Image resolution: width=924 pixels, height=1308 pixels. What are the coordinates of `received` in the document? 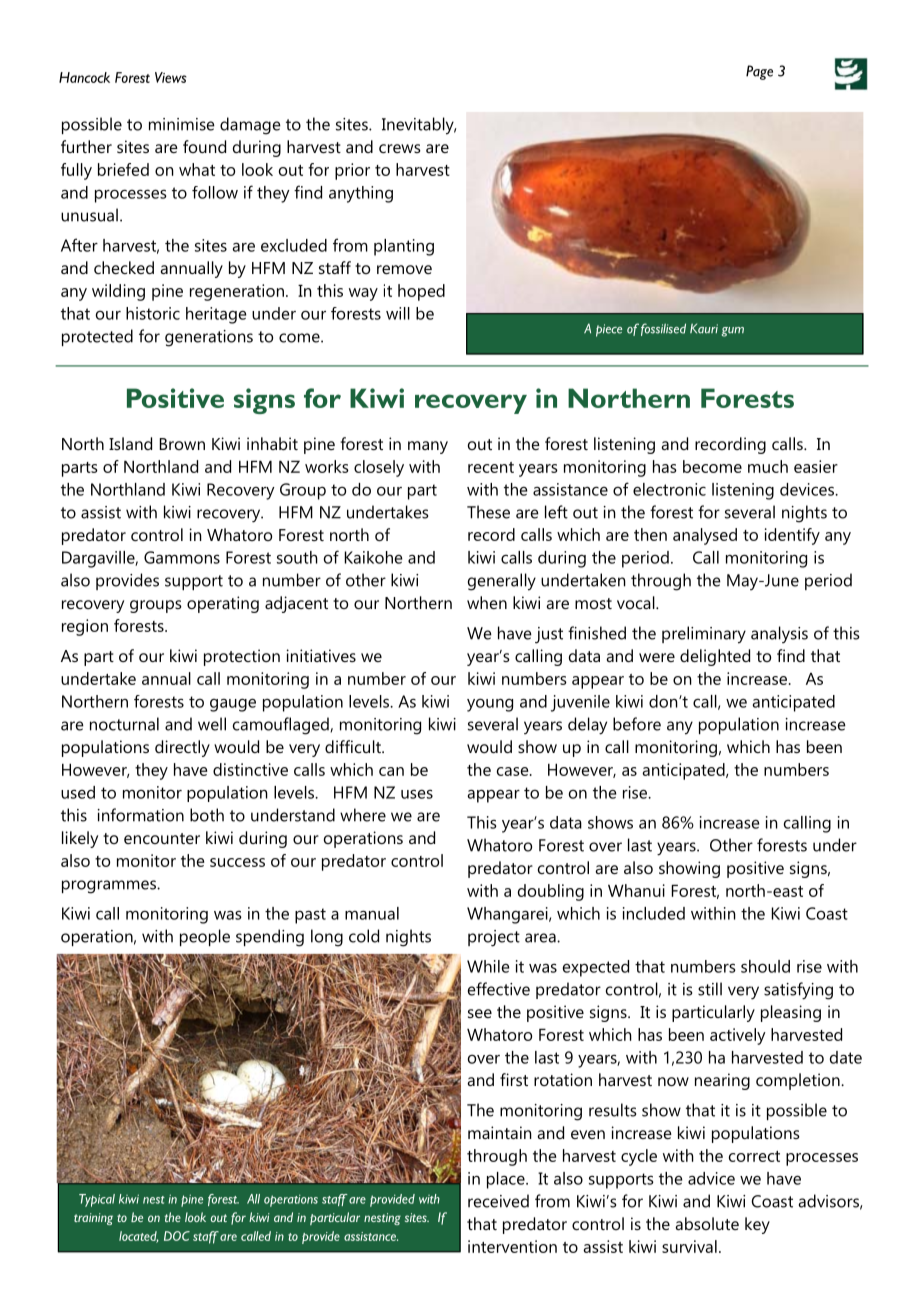 It's located at (498, 1201).
